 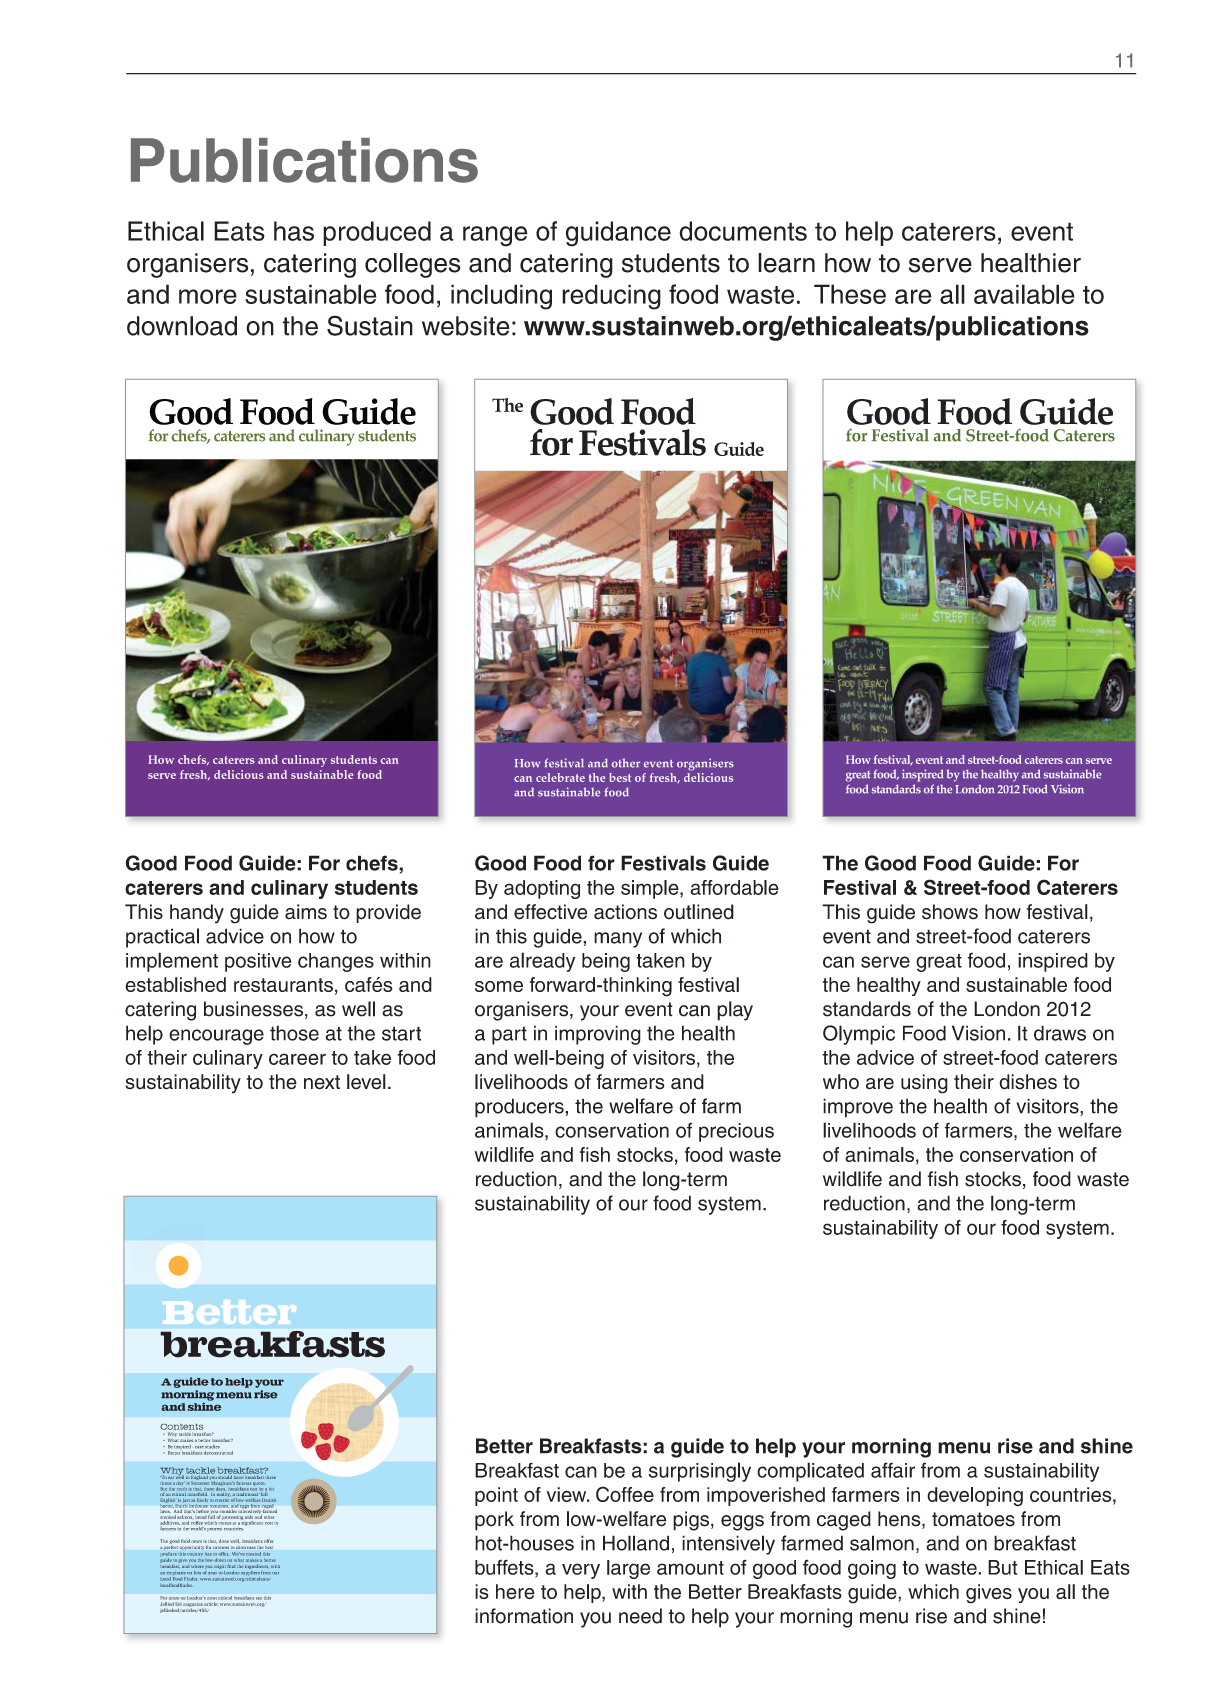 I want to click on improve, so click(x=858, y=1108).
